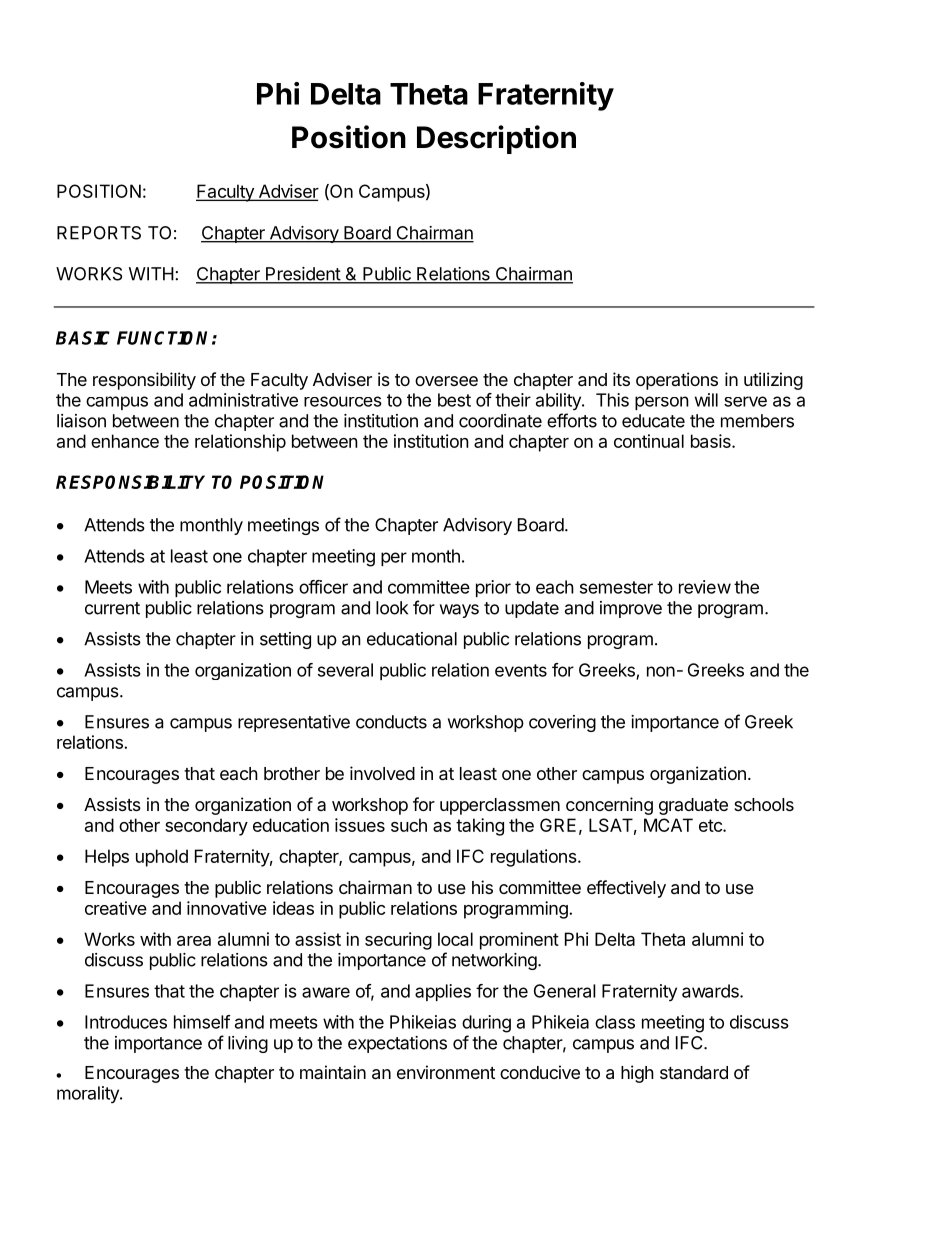  Describe the element at coordinates (459, 611) in the document. I see `ways` at that location.
